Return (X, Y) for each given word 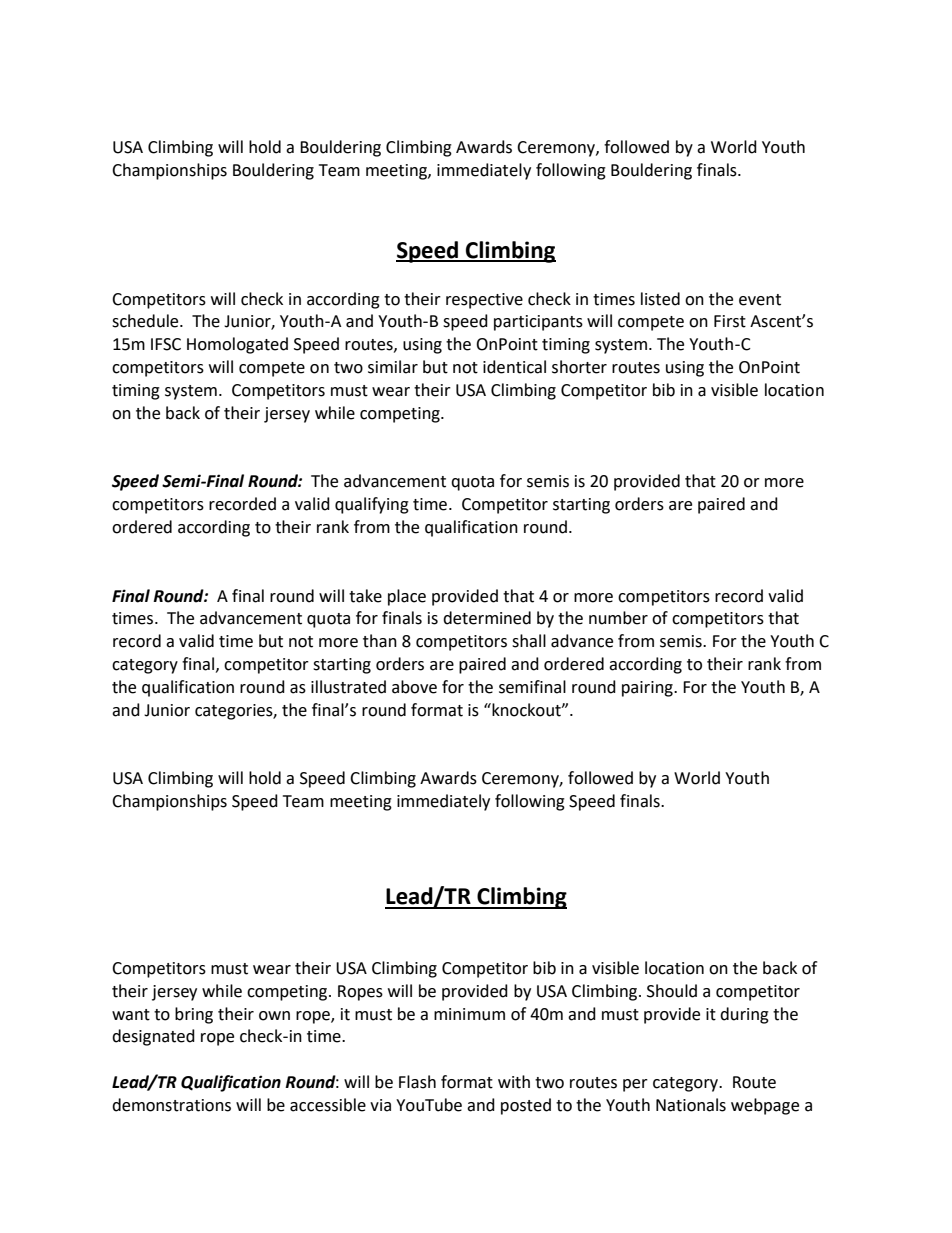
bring (194, 1015)
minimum (469, 1014)
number (618, 618)
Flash (417, 1082)
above (414, 687)
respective (484, 301)
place (407, 597)
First (730, 321)
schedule (146, 321)
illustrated (348, 687)
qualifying (372, 505)
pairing (648, 689)
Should (672, 991)
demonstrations (171, 1105)
